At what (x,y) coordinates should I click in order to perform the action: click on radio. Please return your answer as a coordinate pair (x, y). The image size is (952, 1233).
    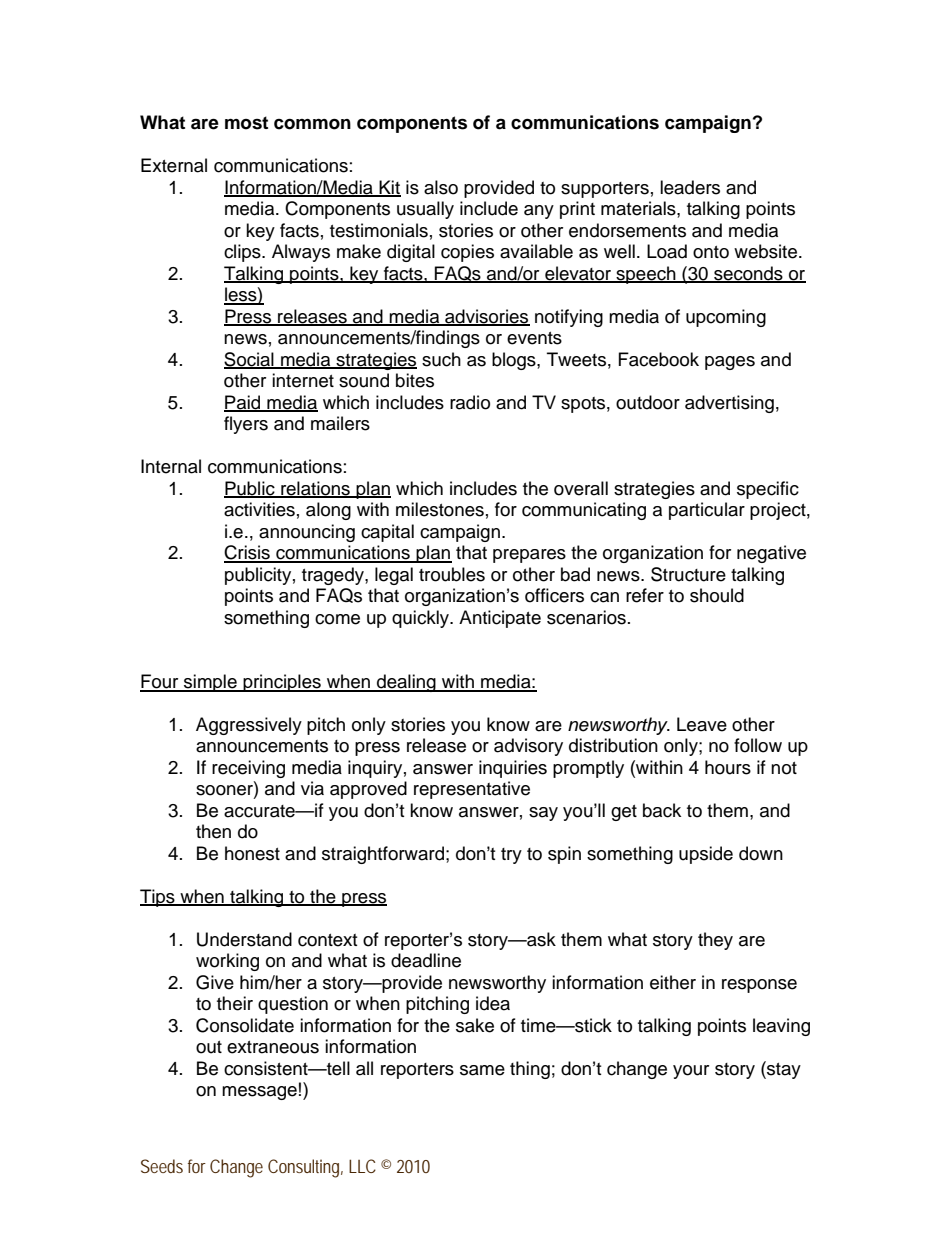
    Looking at the image, I should click on (470, 402).
